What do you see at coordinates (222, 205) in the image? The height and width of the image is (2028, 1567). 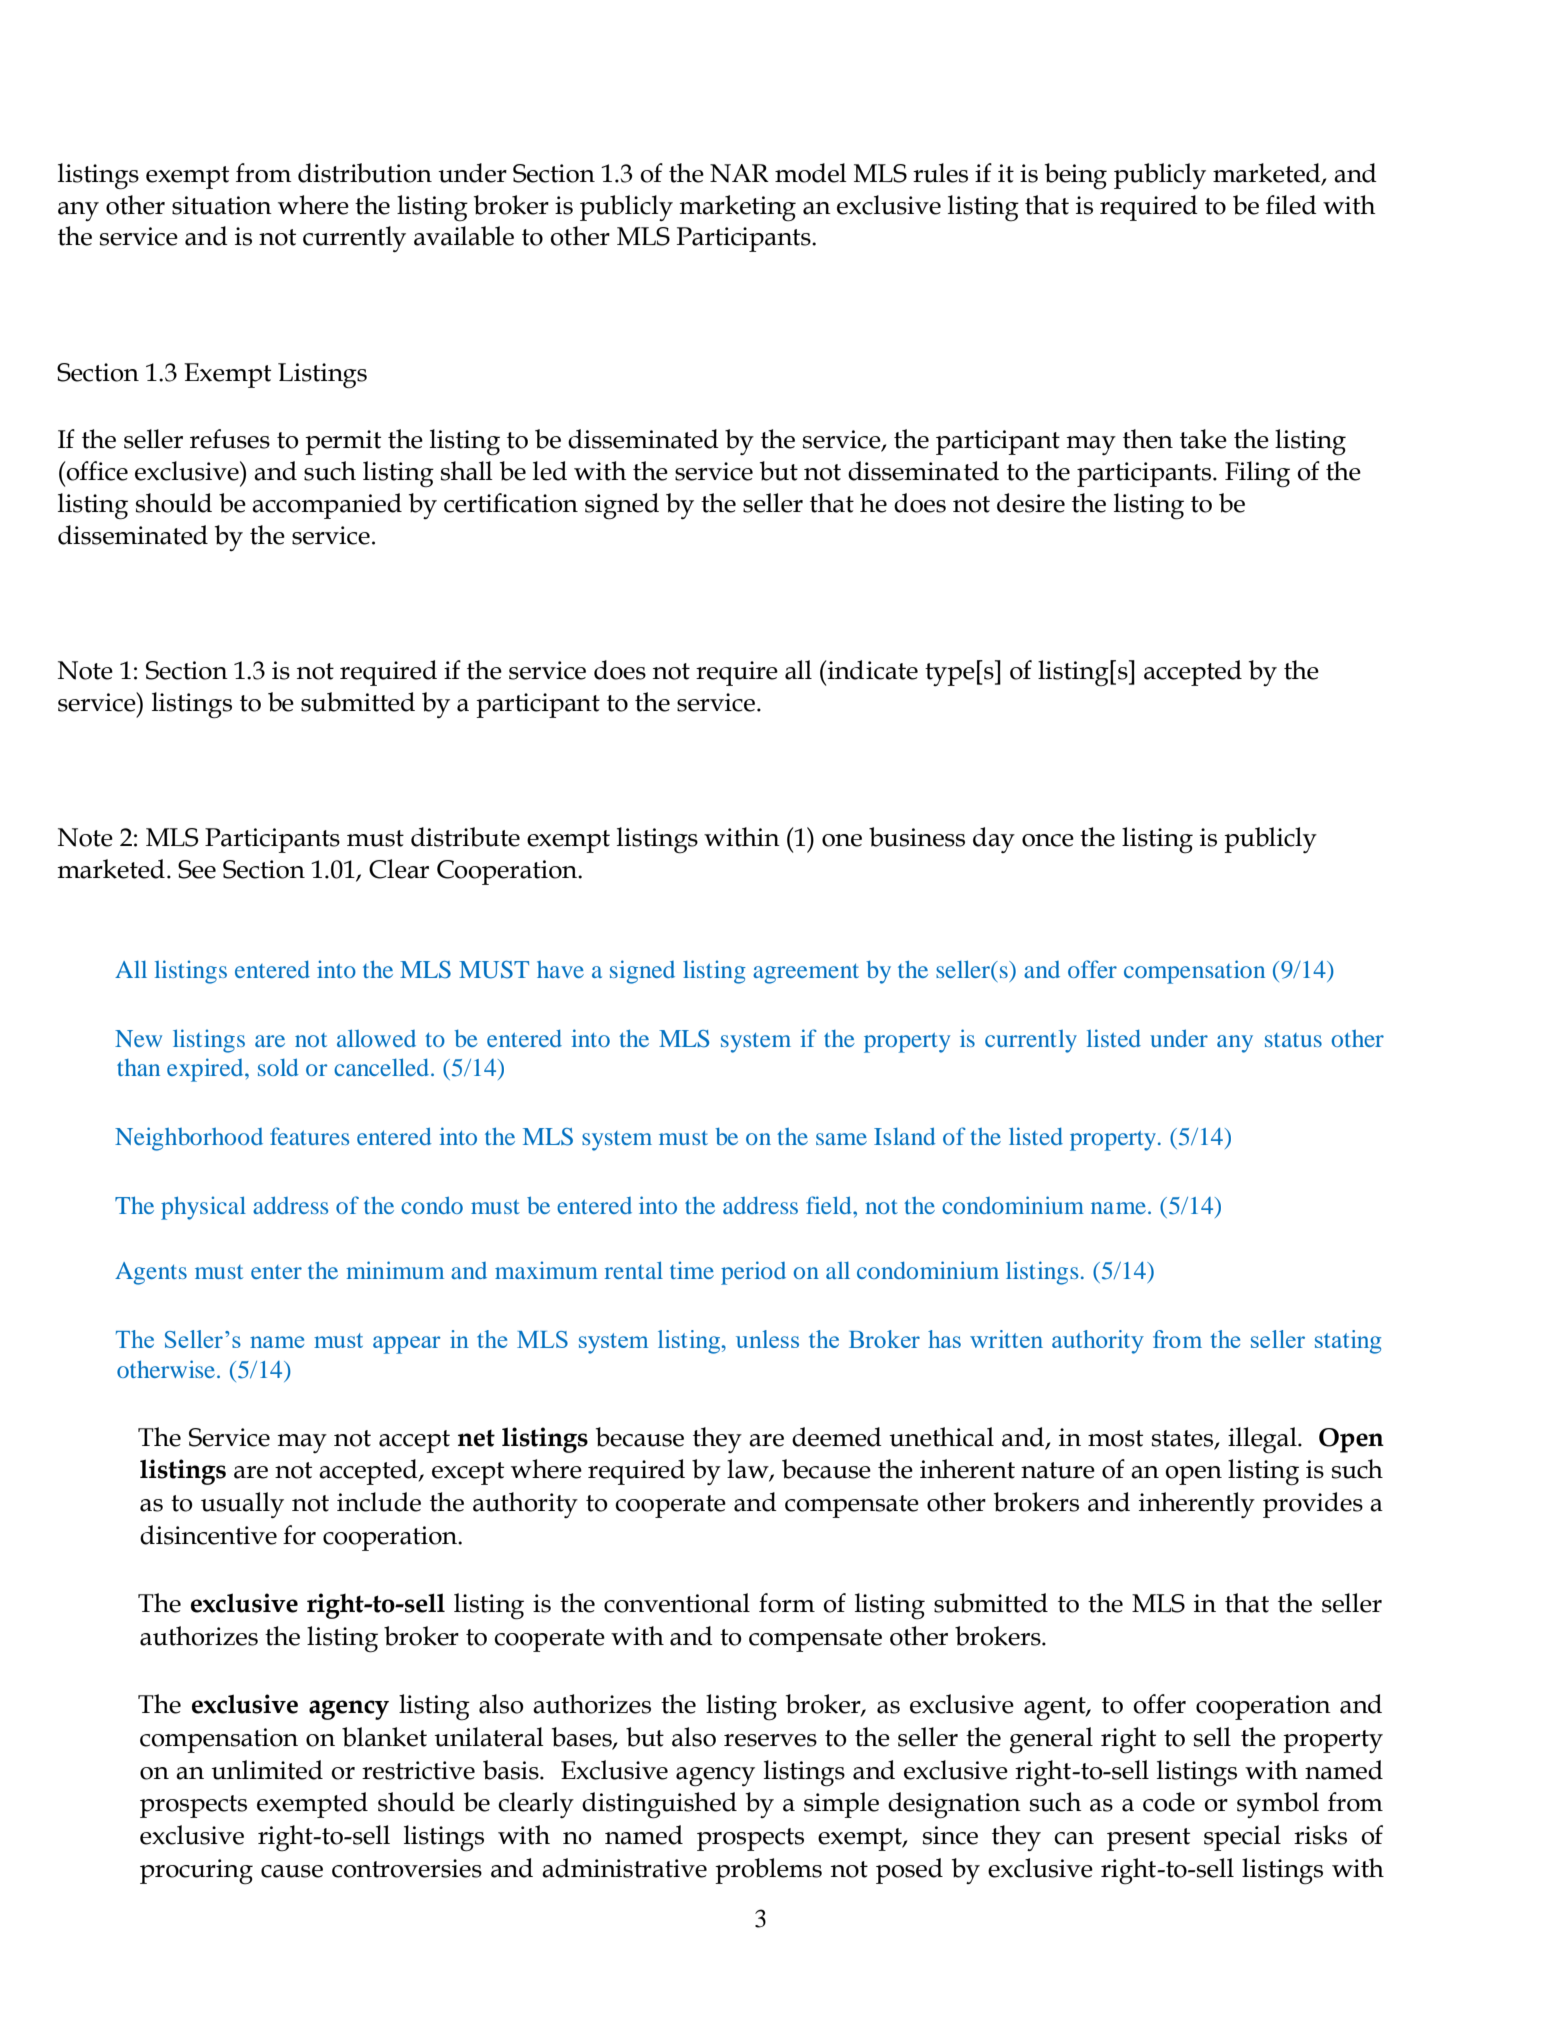 I see `situation` at bounding box center [222, 205].
